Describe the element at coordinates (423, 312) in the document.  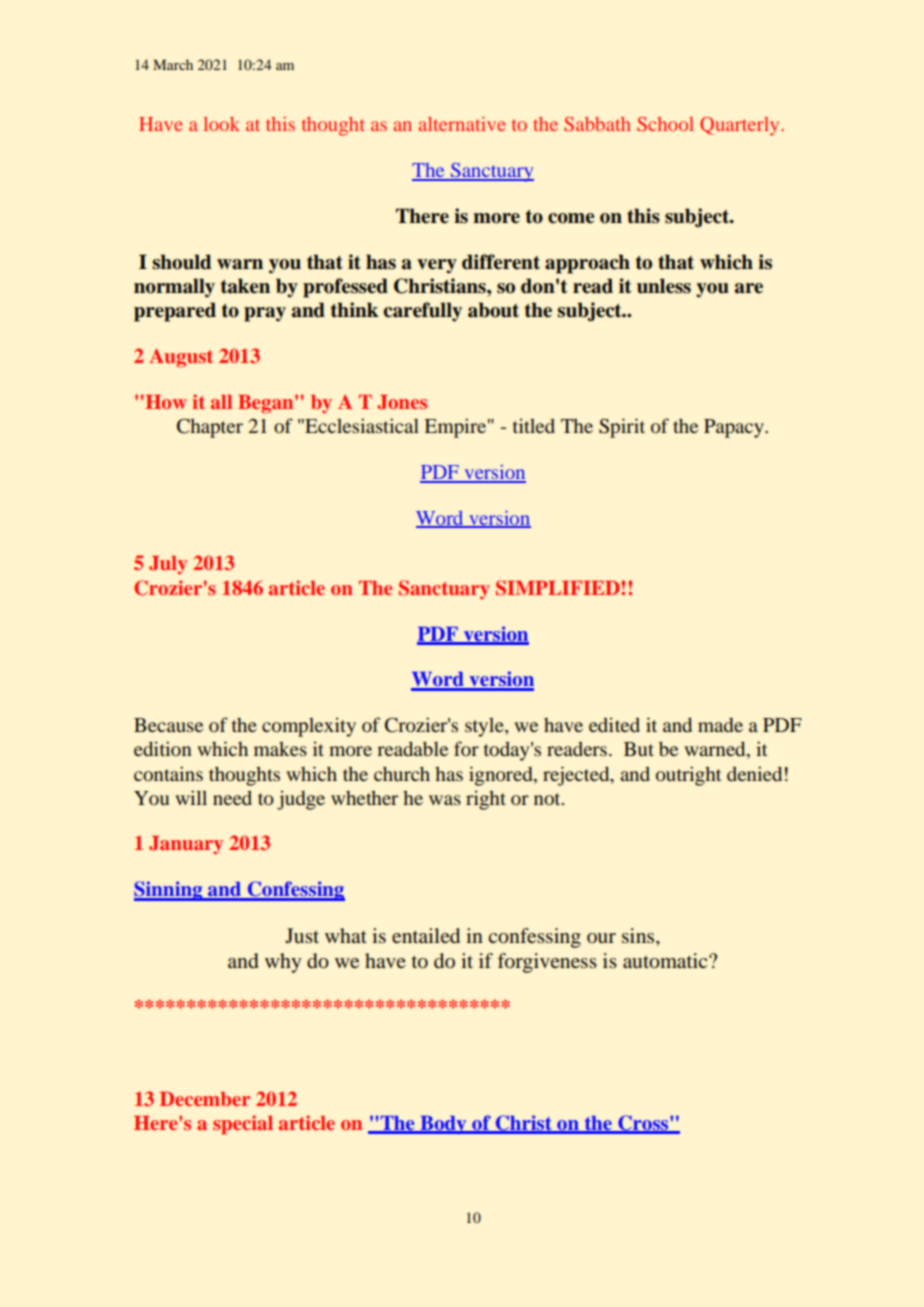
I see `carefully` at that location.
